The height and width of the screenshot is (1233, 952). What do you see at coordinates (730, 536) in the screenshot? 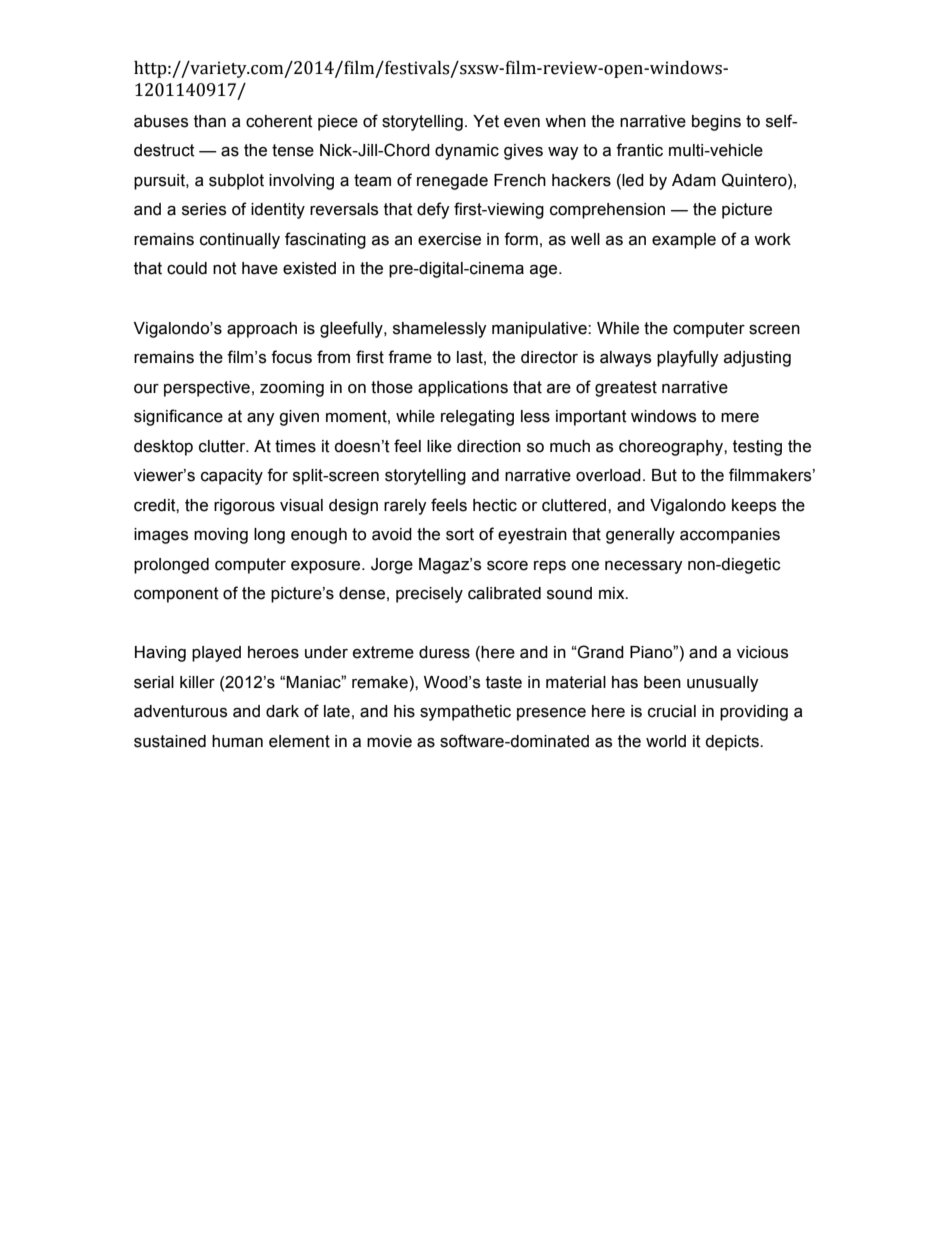
I see `accompanies` at bounding box center [730, 536].
